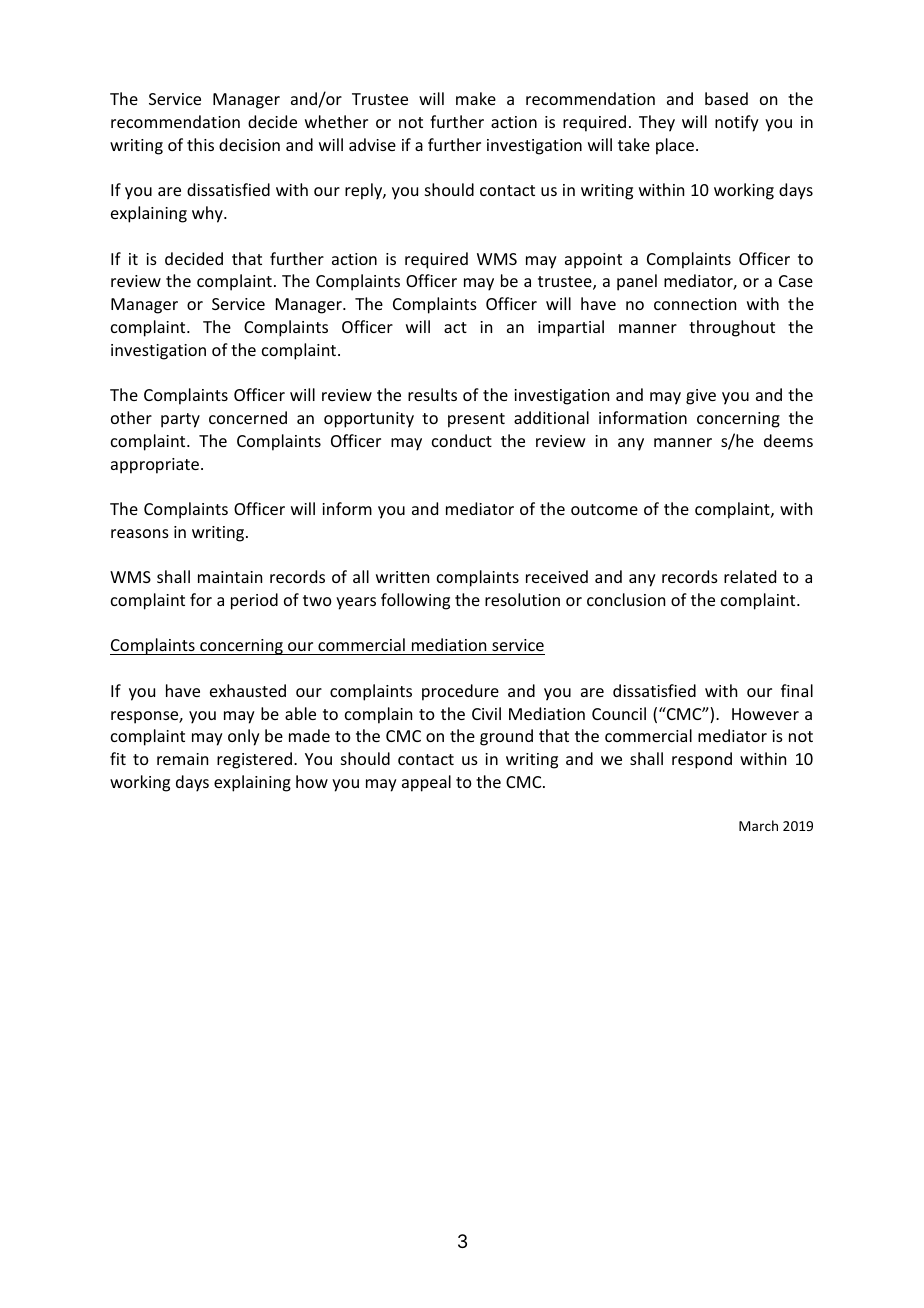  What do you see at coordinates (737, 123) in the document?
I see `notify` at bounding box center [737, 123].
